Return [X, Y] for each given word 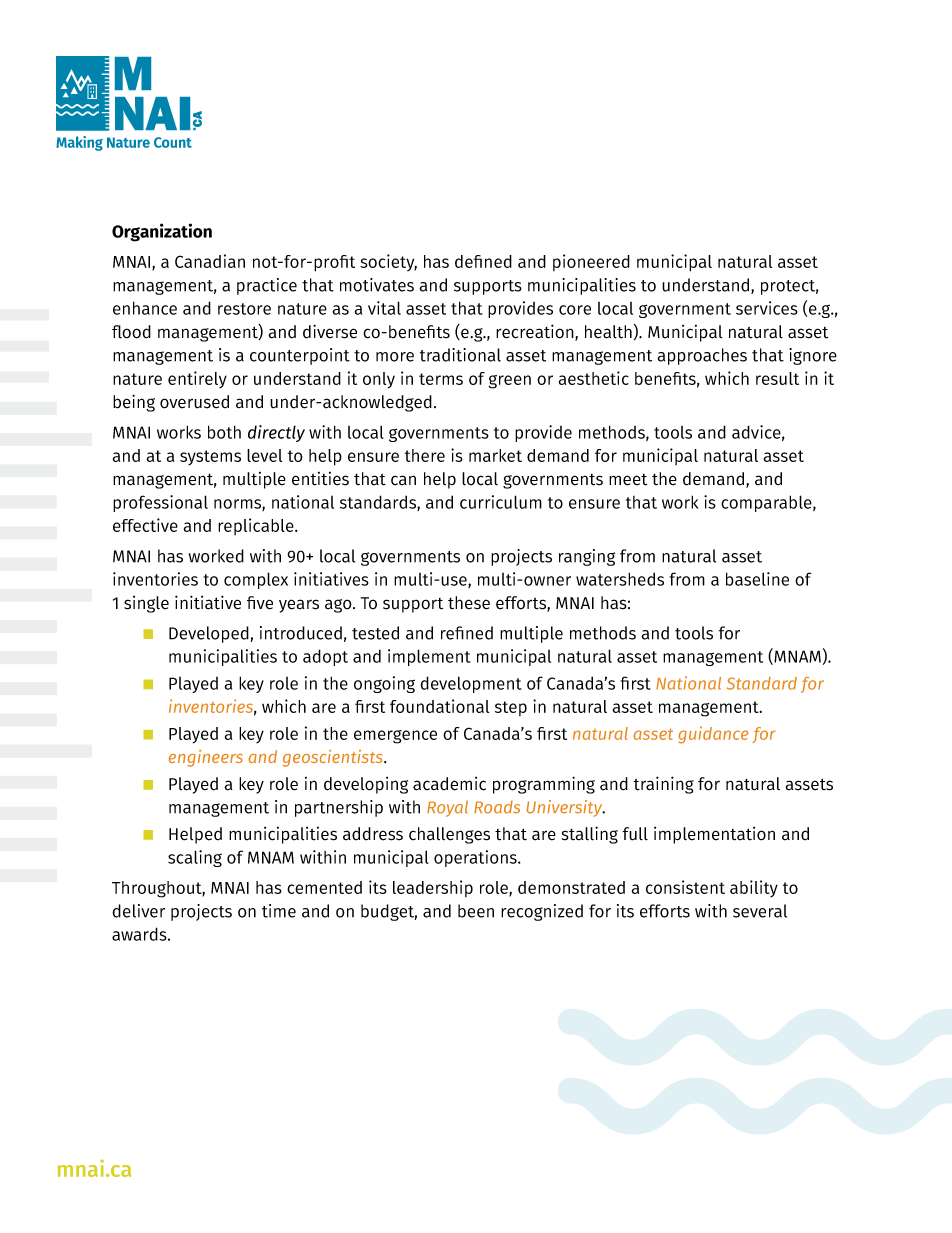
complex [256, 580]
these [469, 603]
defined [483, 261]
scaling [195, 858]
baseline [757, 579]
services [767, 308]
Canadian [210, 261]
